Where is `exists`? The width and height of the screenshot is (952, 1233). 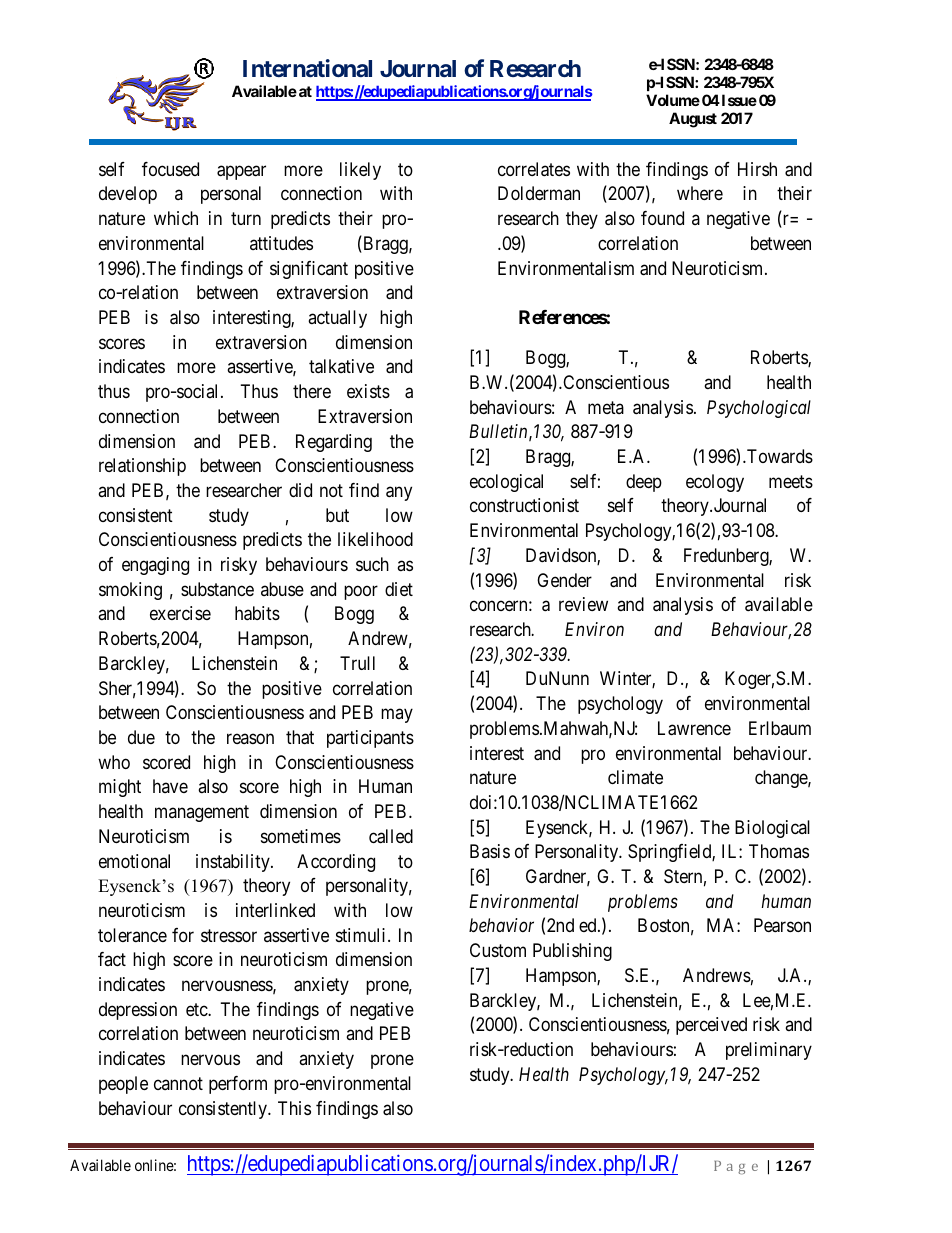
exists is located at coordinates (368, 391).
